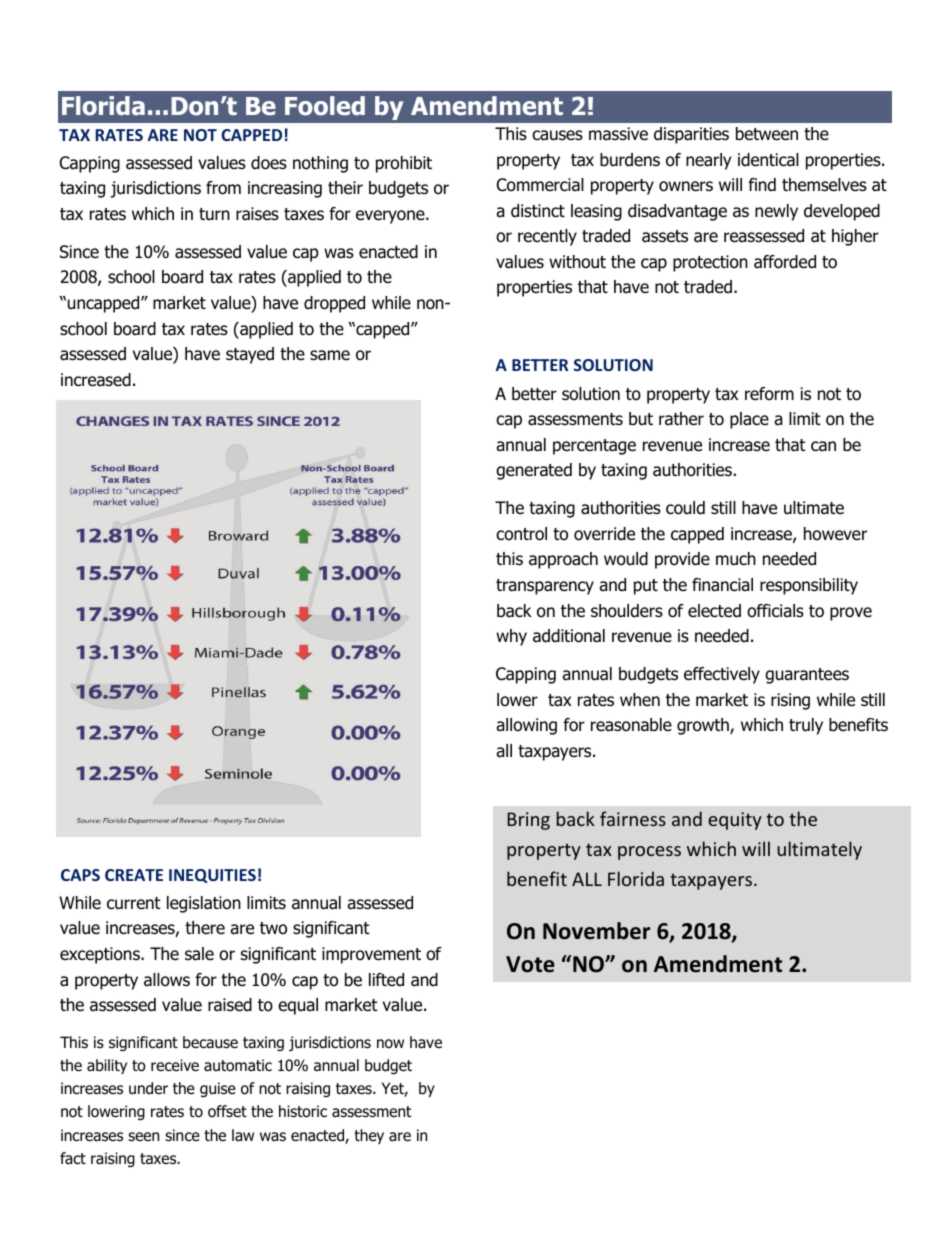 This document has width=952, height=1233. Describe the element at coordinates (769, 394) in the document. I see `reform` at that location.
